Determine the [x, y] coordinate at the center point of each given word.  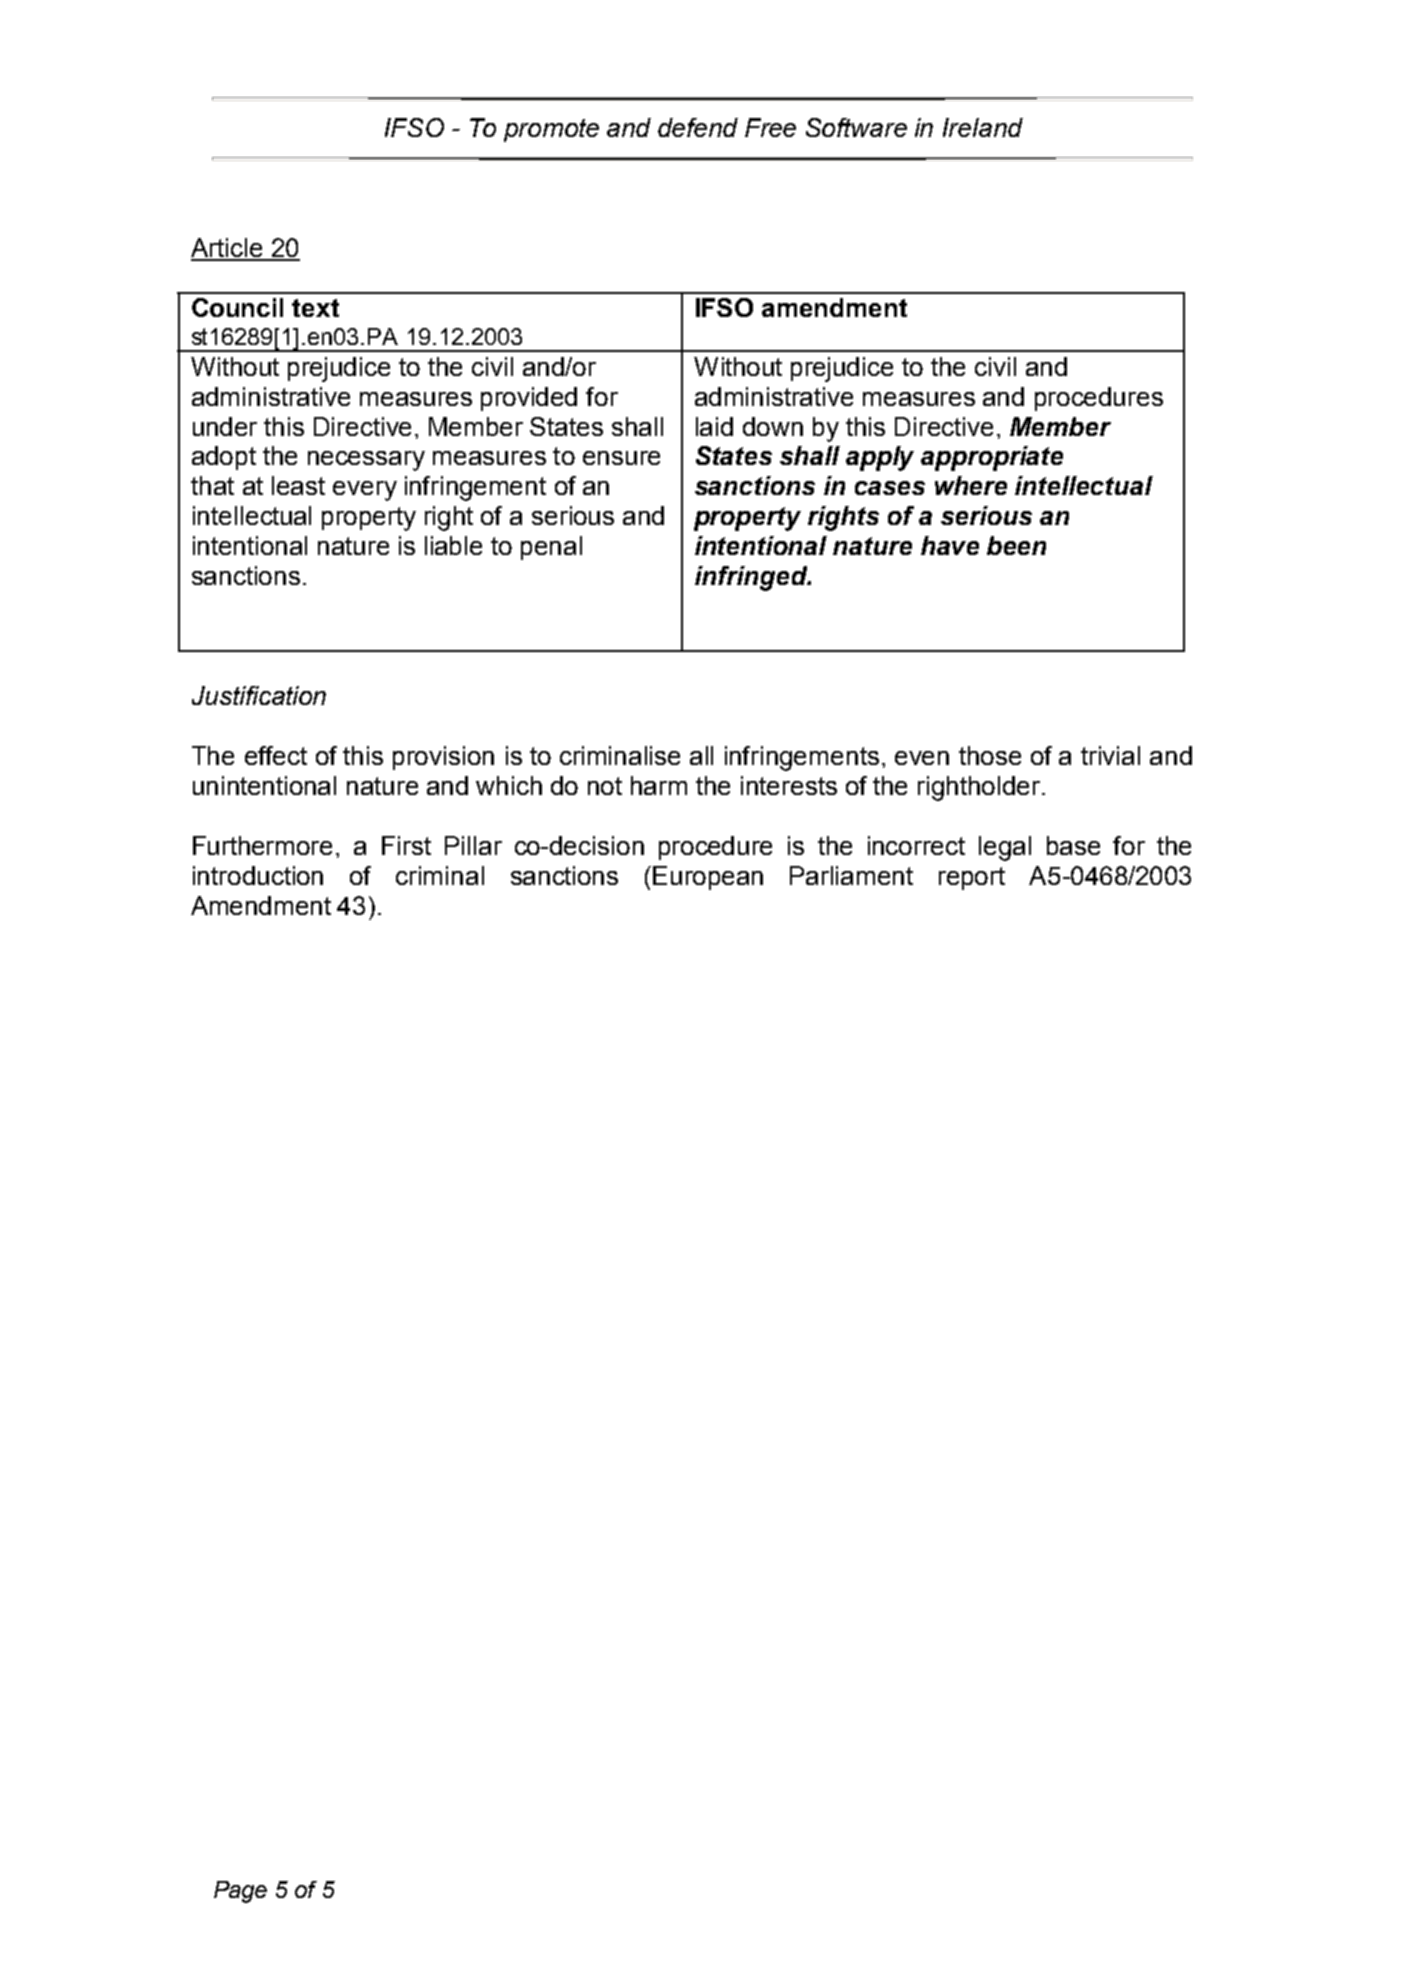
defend [698, 127]
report [972, 878]
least [298, 485]
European [708, 878]
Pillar [473, 845]
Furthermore [262, 845]
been [1016, 545]
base [1073, 845]
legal [1005, 848]
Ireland [983, 127]
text [315, 308]
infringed [752, 578]
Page [240, 1892]
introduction [258, 875]
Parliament [851, 875]
